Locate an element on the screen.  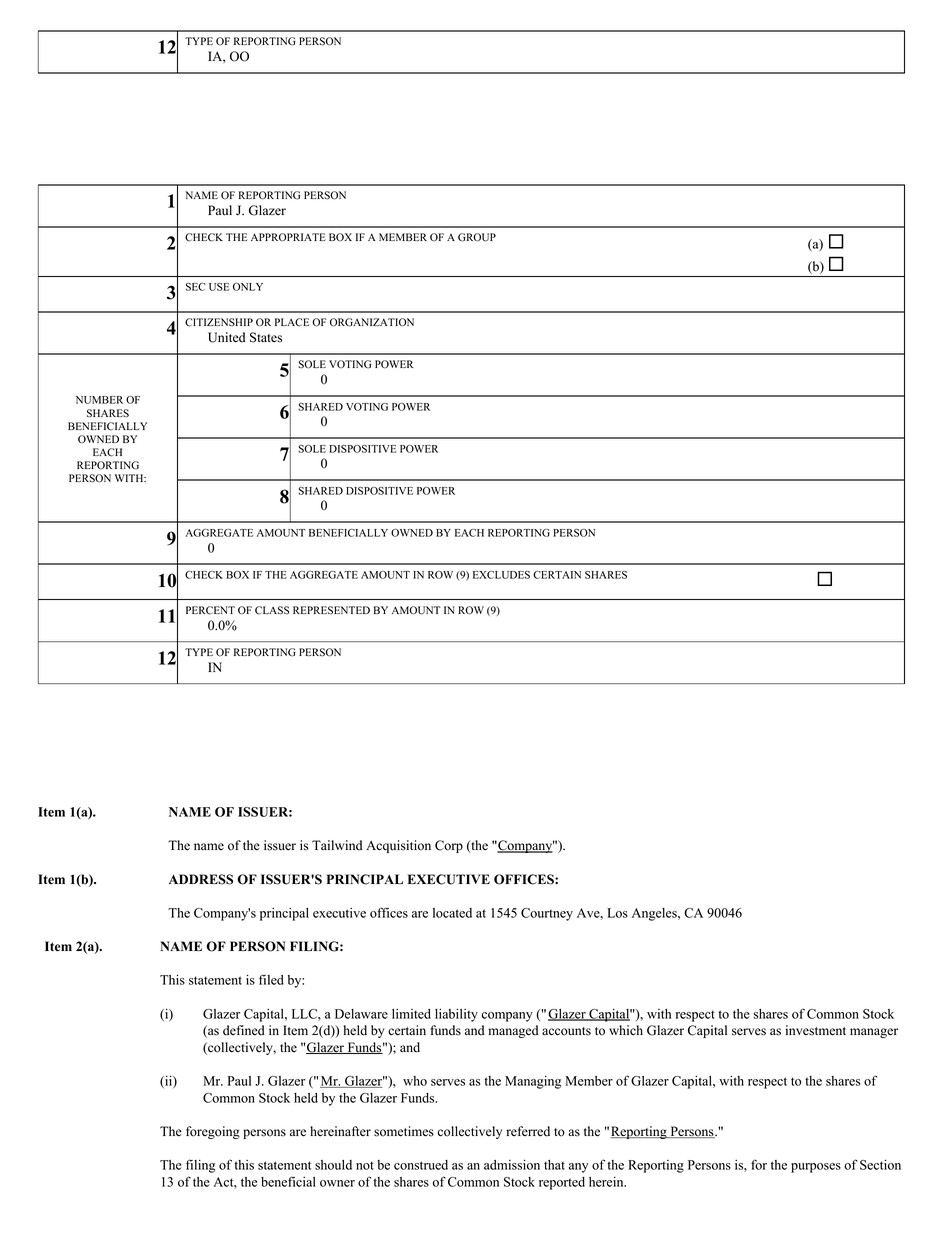
EXCLUDES is located at coordinates (501, 575).
